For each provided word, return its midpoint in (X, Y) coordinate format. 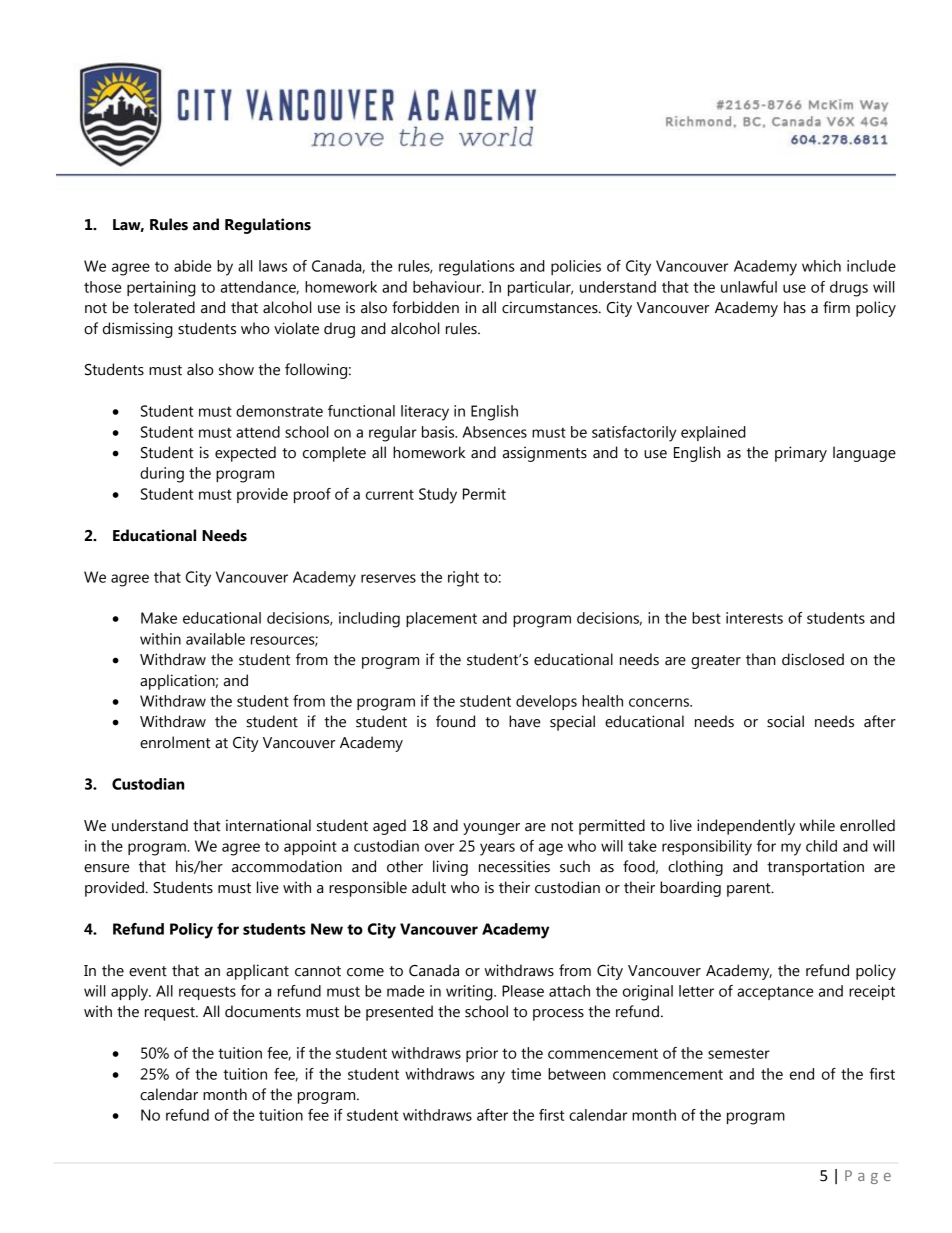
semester (739, 1053)
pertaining (161, 289)
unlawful (749, 287)
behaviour (448, 287)
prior (482, 1054)
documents (263, 1011)
